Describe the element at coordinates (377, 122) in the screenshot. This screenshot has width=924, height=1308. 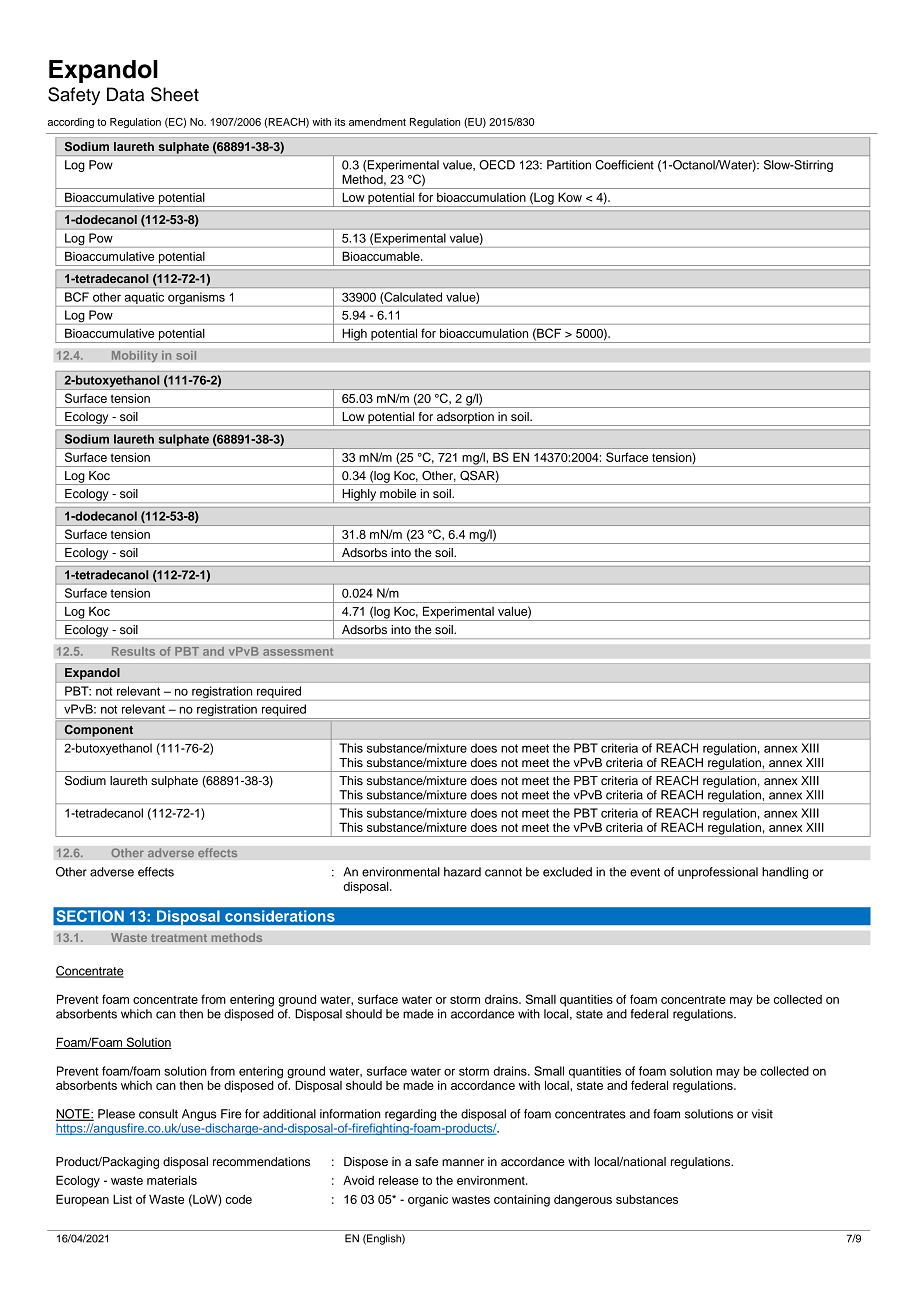
I see `amendment` at that location.
